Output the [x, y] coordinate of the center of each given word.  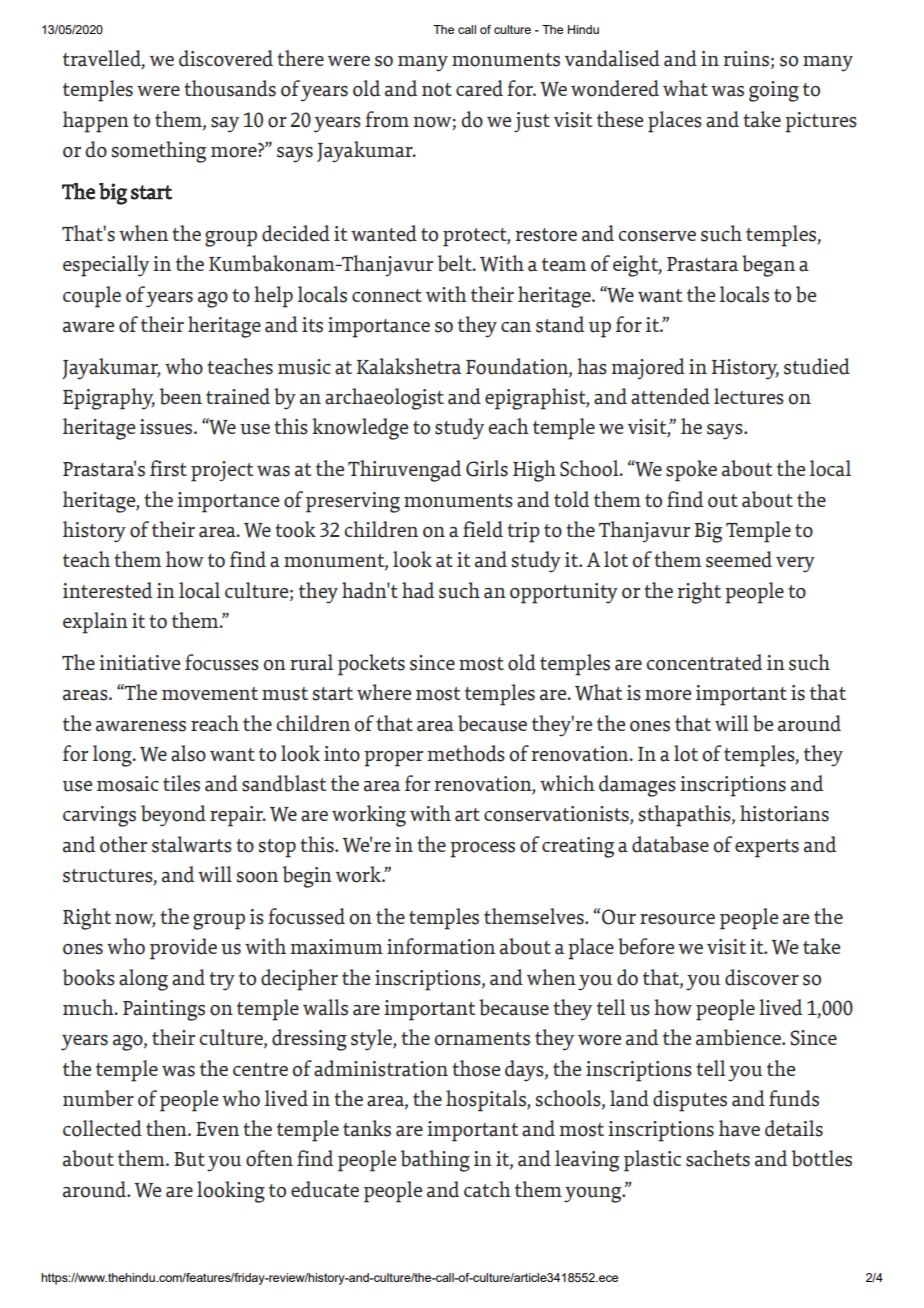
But [189, 1159]
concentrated [704, 662]
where [384, 692]
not [437, 90]
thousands [230, 88]
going [774, 91]
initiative [139, 663]
